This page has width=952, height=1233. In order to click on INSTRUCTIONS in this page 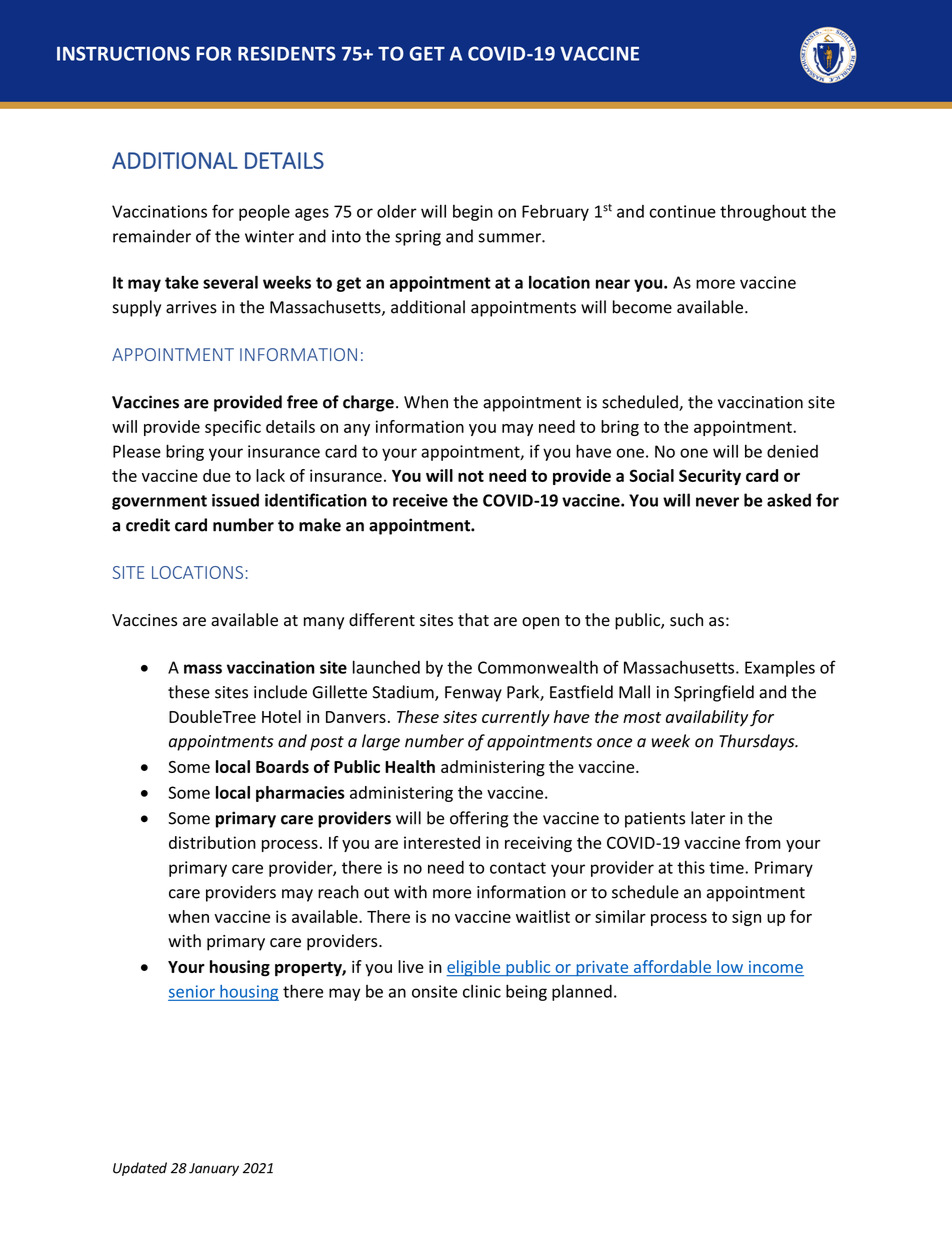, I will do `click(123, 53)`.
